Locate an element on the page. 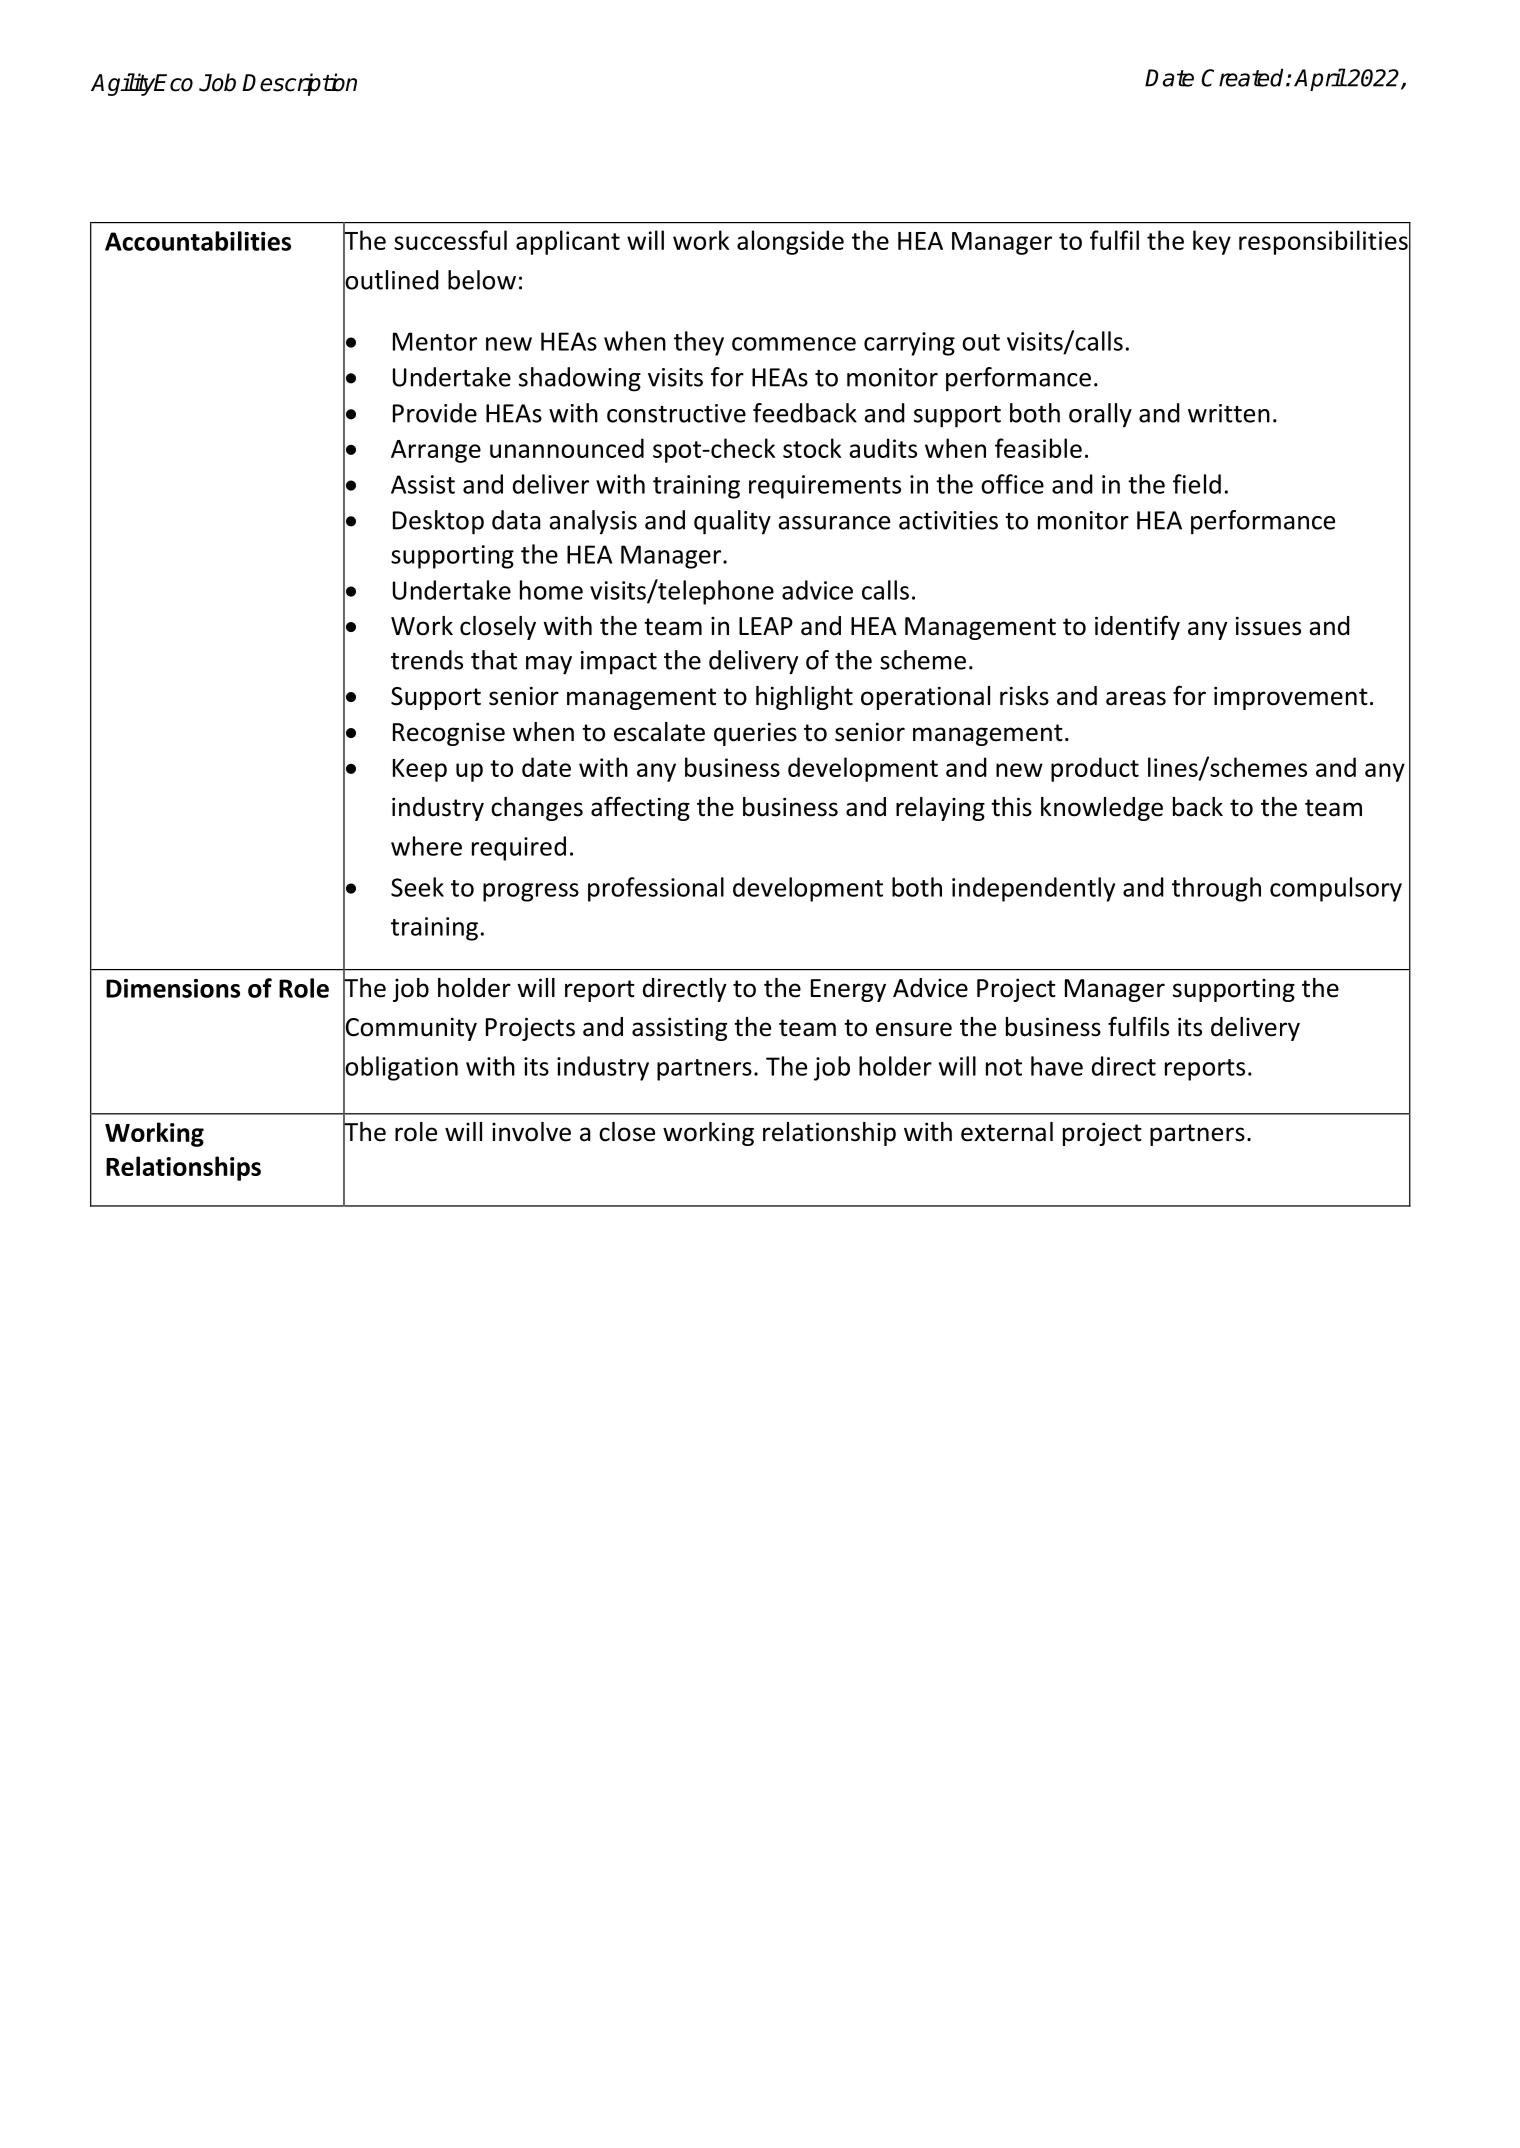 The height and width of the image is (2148, 1520). alongside is located at coordinates (790, 242).
